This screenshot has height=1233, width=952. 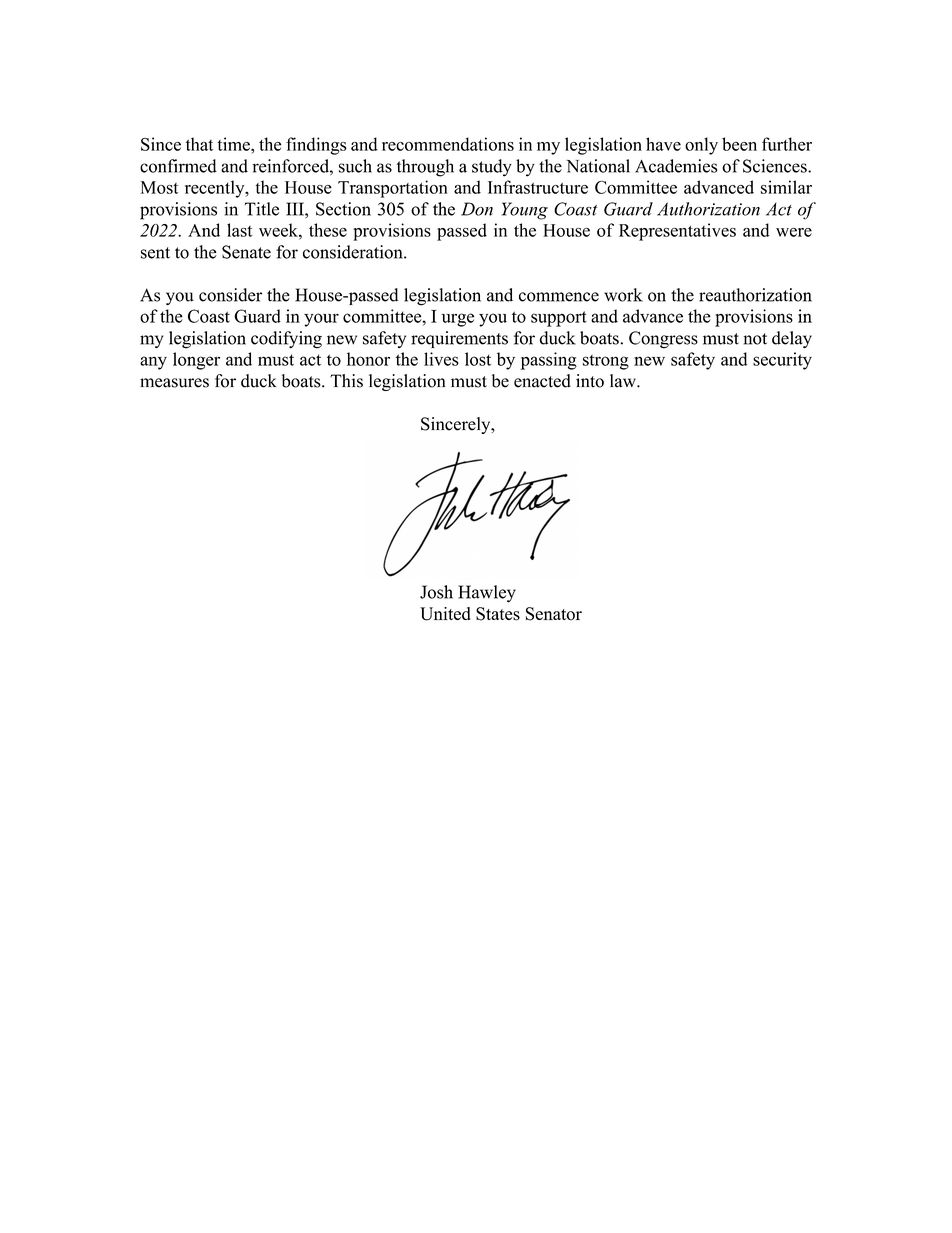 What do you see at coordinates (623, 295) in the screenshot?
I see `work` at bounding box center [623, 295].
